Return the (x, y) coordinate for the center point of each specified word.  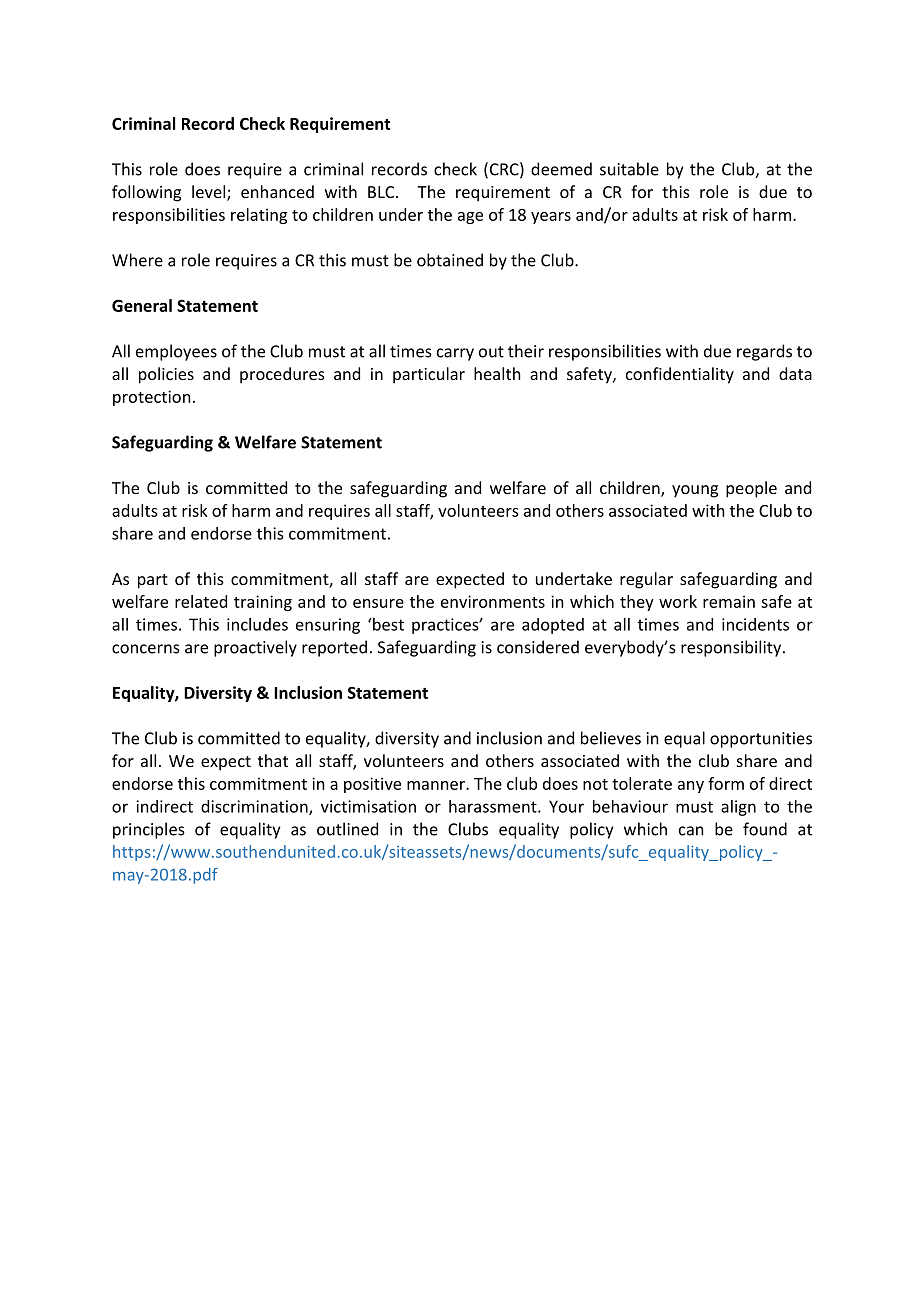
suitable (629, 169)
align (738, 808)
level (210, 193)
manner (437, 785)
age (470, 218)
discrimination (255, 807)
